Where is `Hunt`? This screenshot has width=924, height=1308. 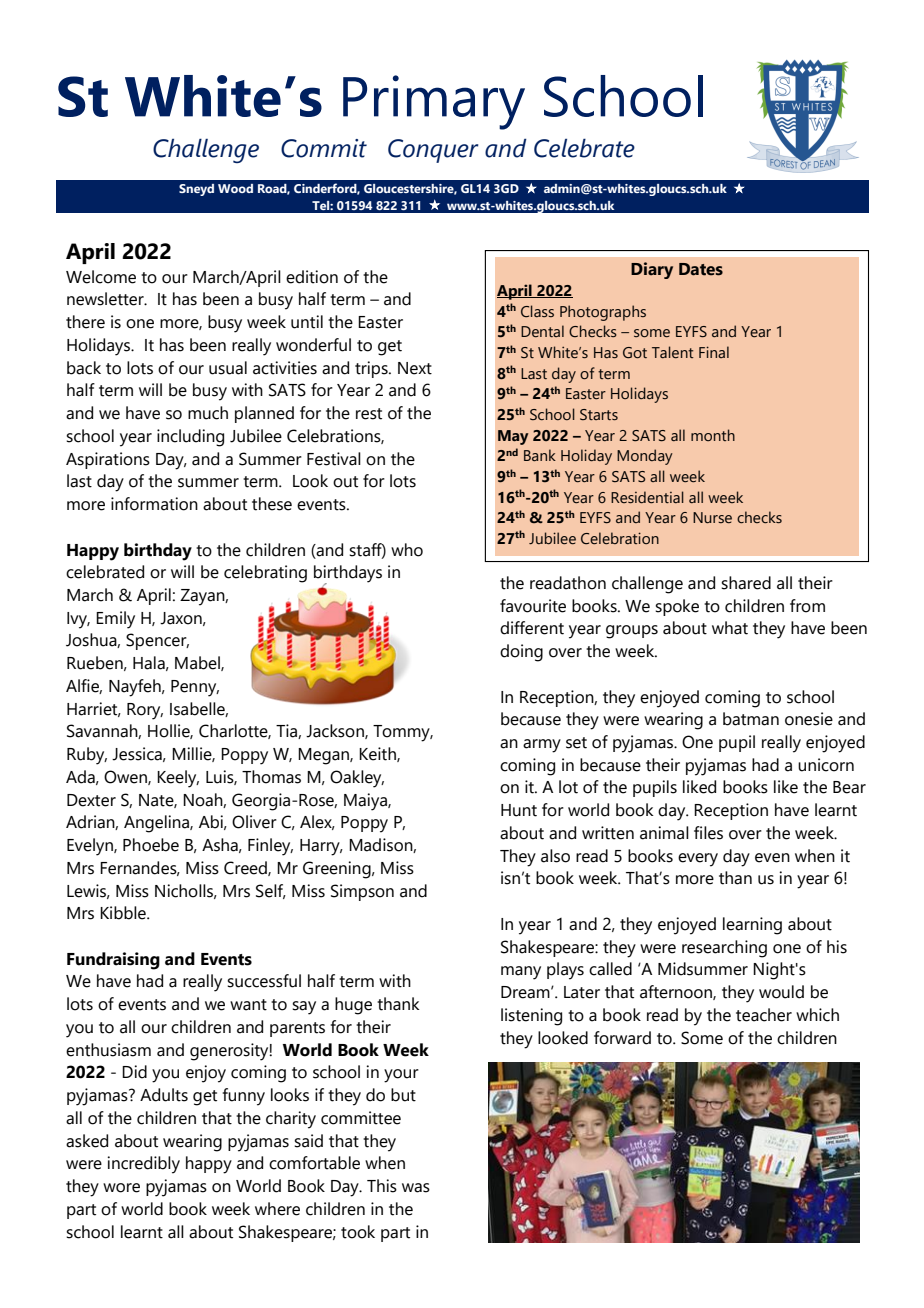 Hunt is located at coordinates (519, 810).
